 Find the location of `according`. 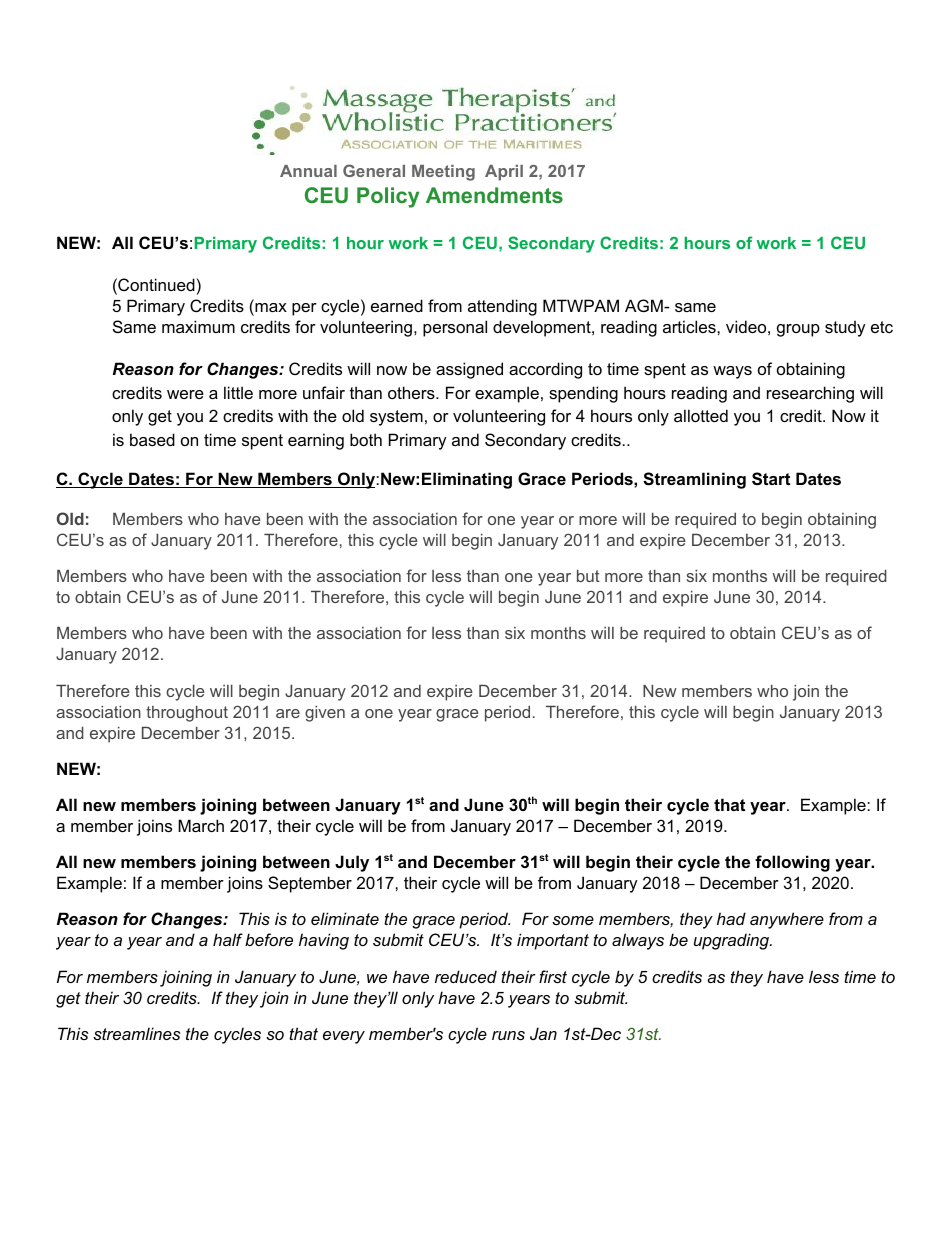

according is located at coordinates (545, 370).
